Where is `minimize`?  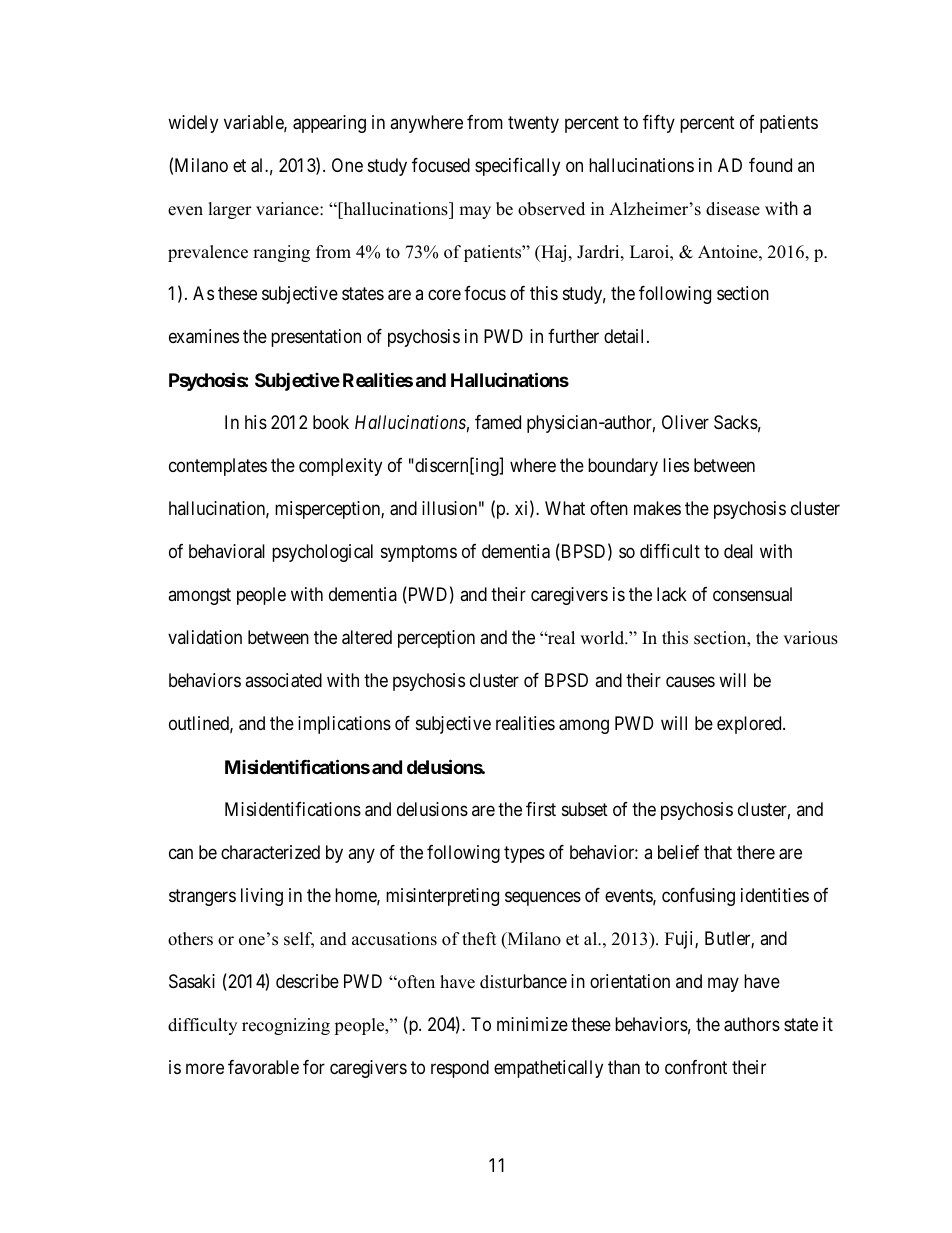
minimize is located at coordinates (532, 1024).
